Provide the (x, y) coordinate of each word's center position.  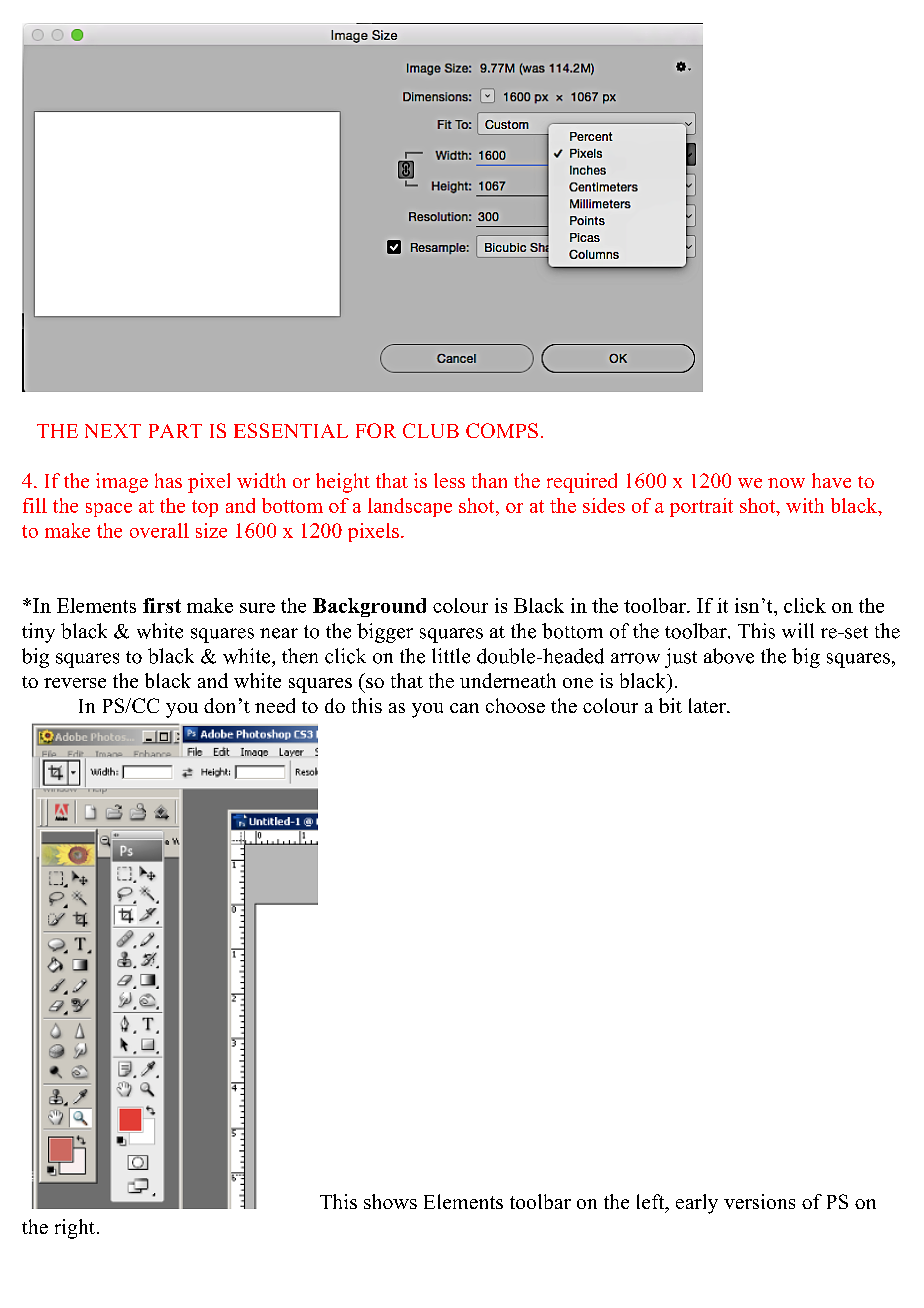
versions (759, 1201)
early (697, 1204)
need (275, 705)
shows (390, 1201)
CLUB (431, 430)
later (708, 705)
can (464, 708)
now (786, 483)
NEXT (113, 431)
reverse (75, 683)
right (75, 1229)
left (652, 1203)
